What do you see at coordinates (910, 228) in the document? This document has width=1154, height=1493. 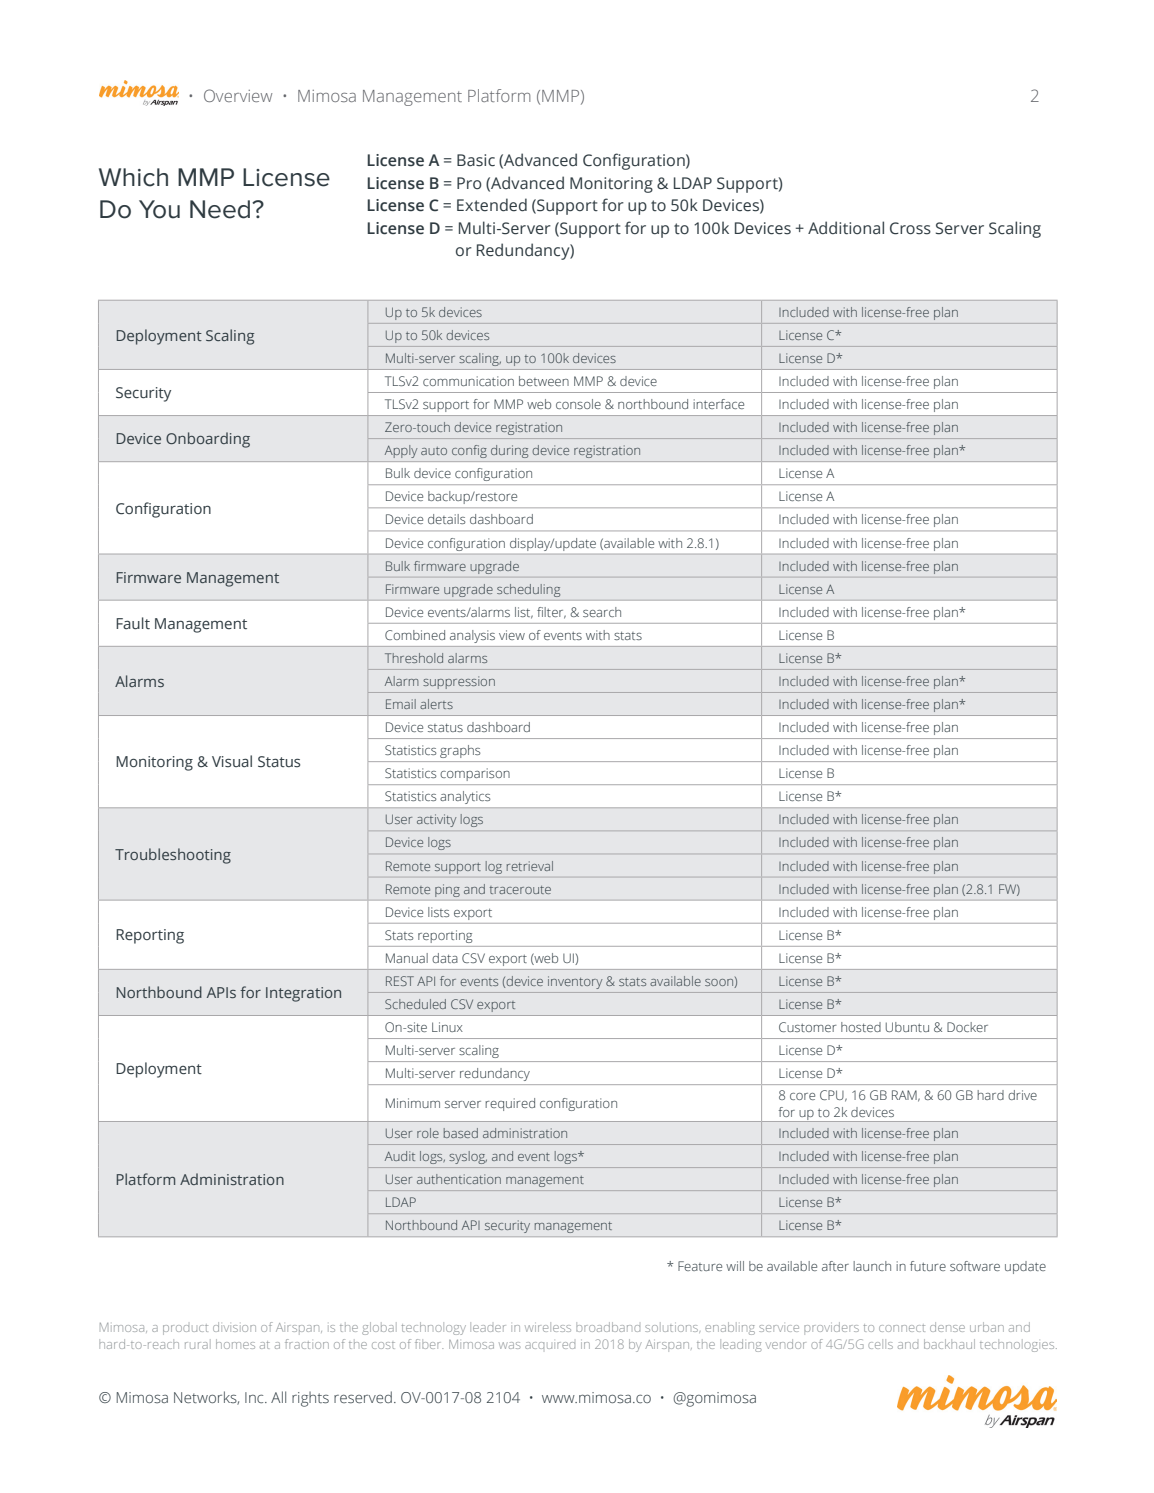 I see `Cross` at bounding box center [910, 228].
